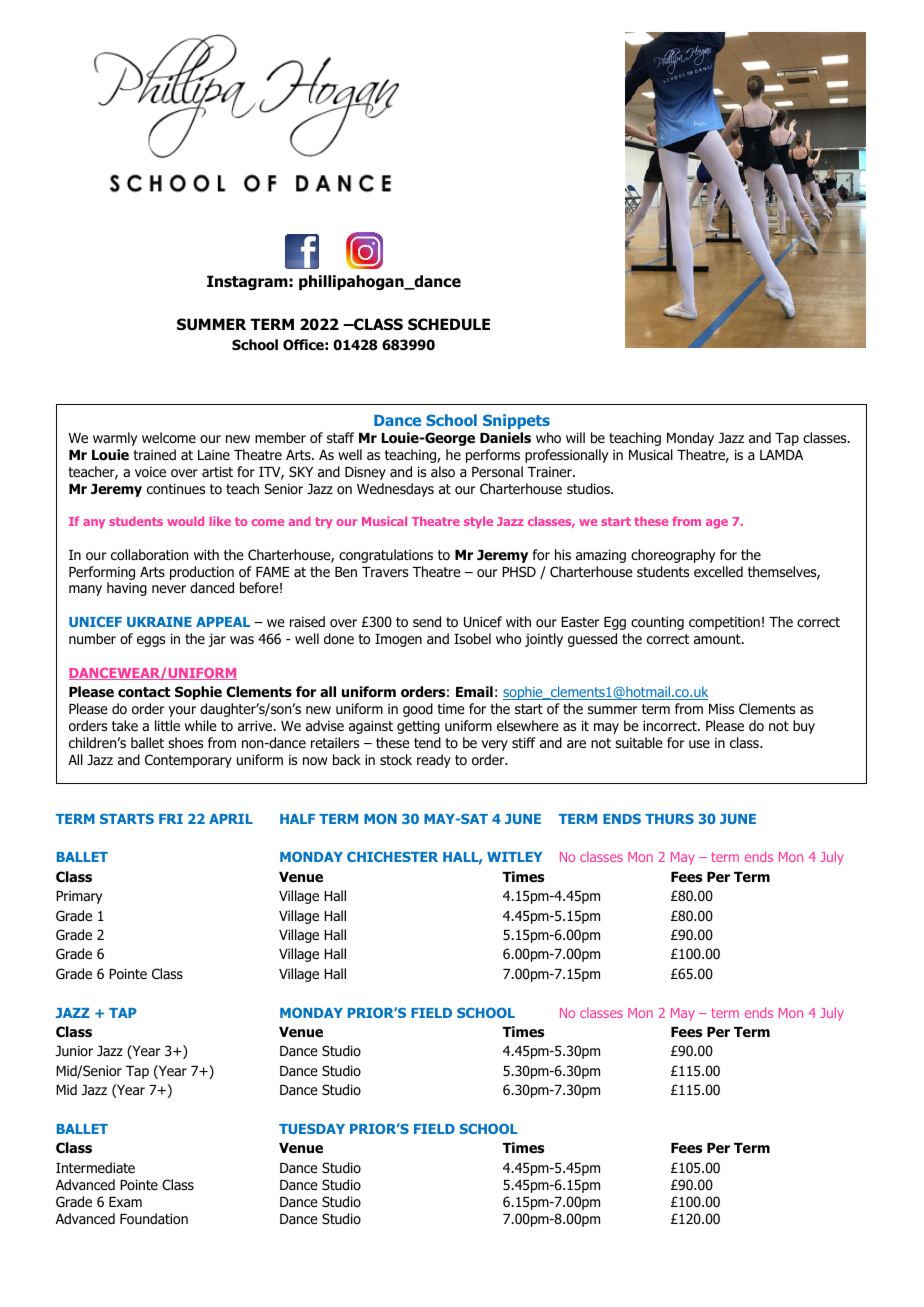  Describe the element at coordinates (312, 1129) in the screenshot. I see `TUESDAY` at that location.
